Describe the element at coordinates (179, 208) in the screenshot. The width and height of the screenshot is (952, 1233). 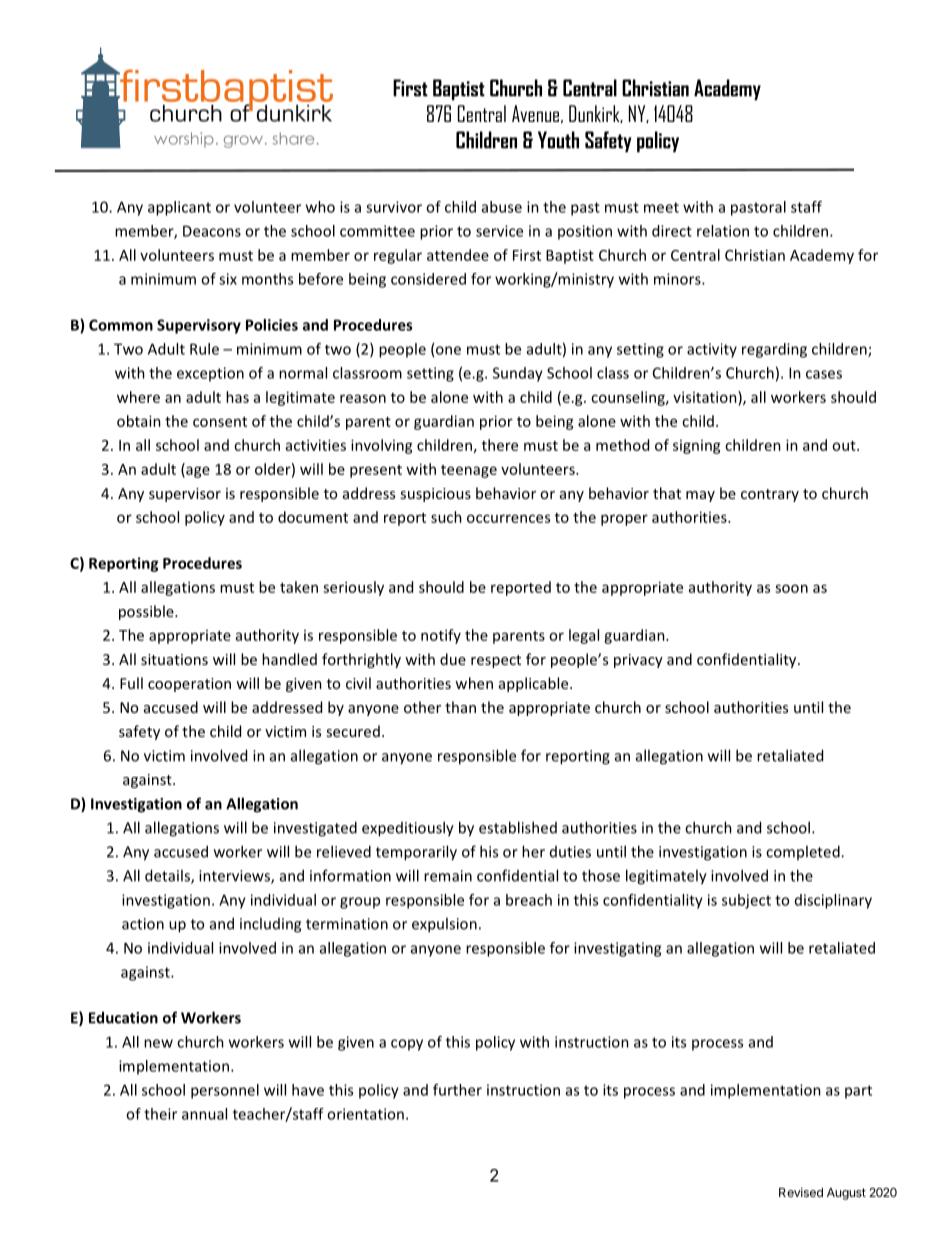
I see `applicant` at that location.
